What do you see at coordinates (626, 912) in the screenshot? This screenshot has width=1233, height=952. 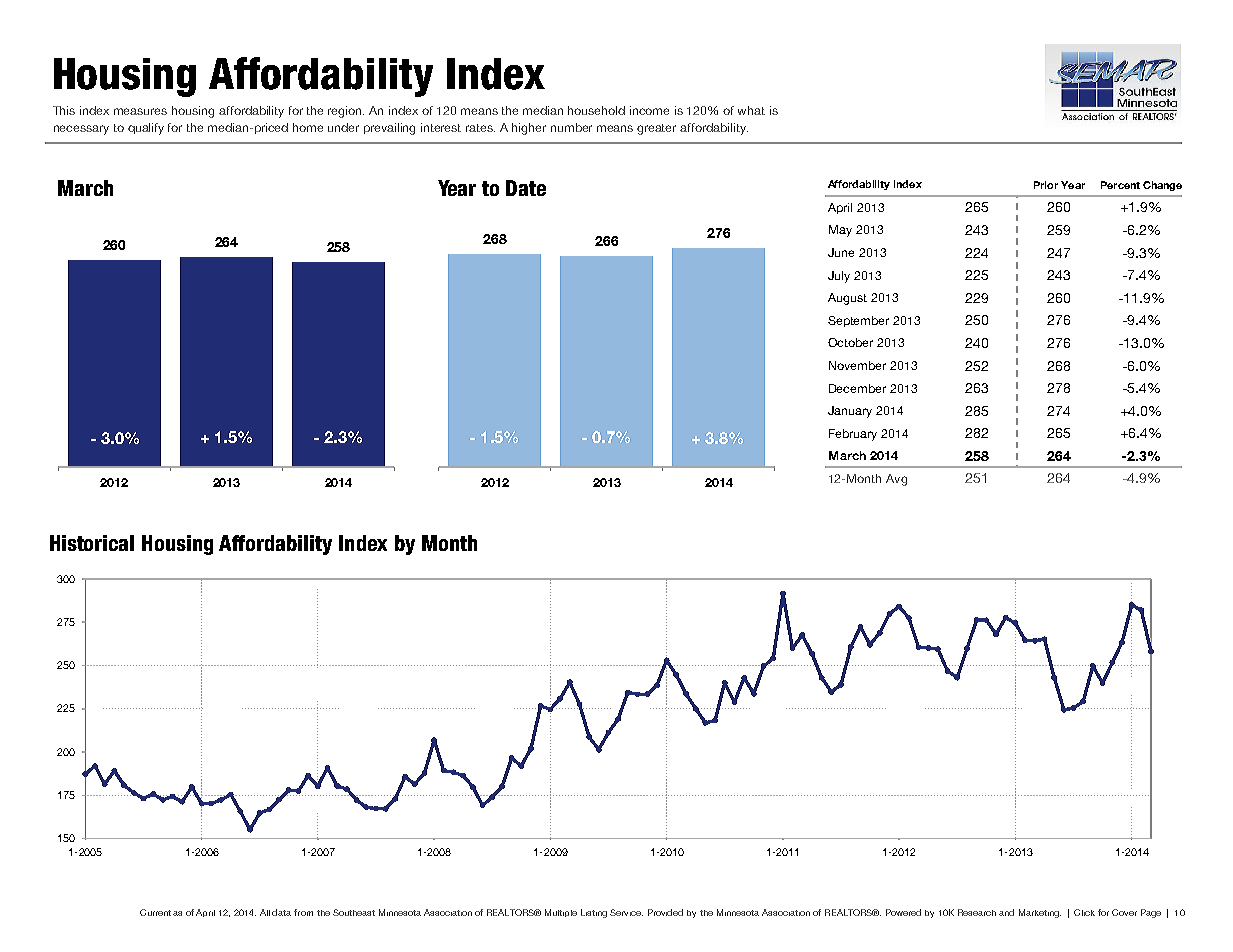 I see `Service` at bounding box center [626, 912].
